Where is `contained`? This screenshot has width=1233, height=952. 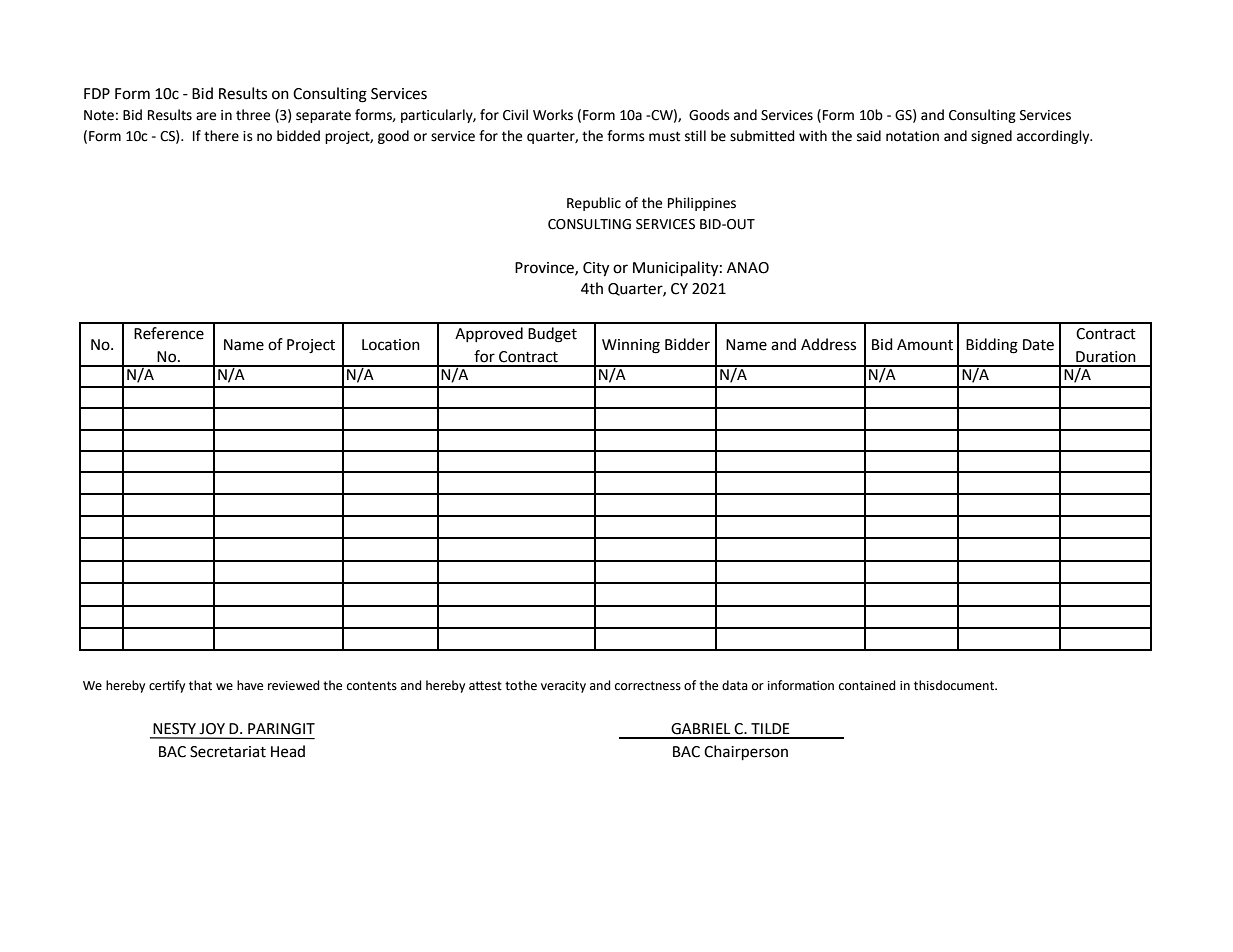 contained is located at coordinates (867, 685).
